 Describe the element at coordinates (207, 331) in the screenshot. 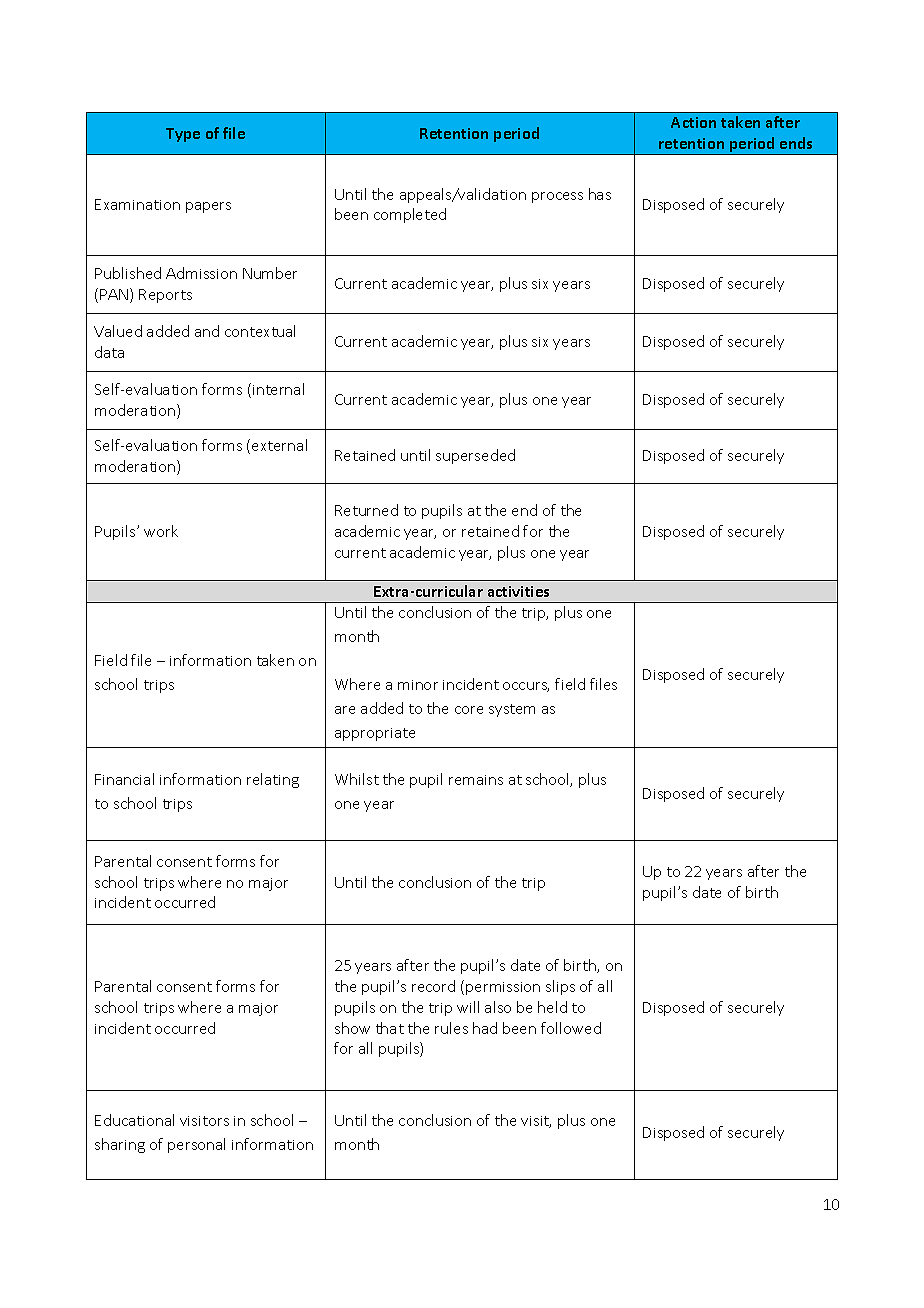

I see `and` at that location.
